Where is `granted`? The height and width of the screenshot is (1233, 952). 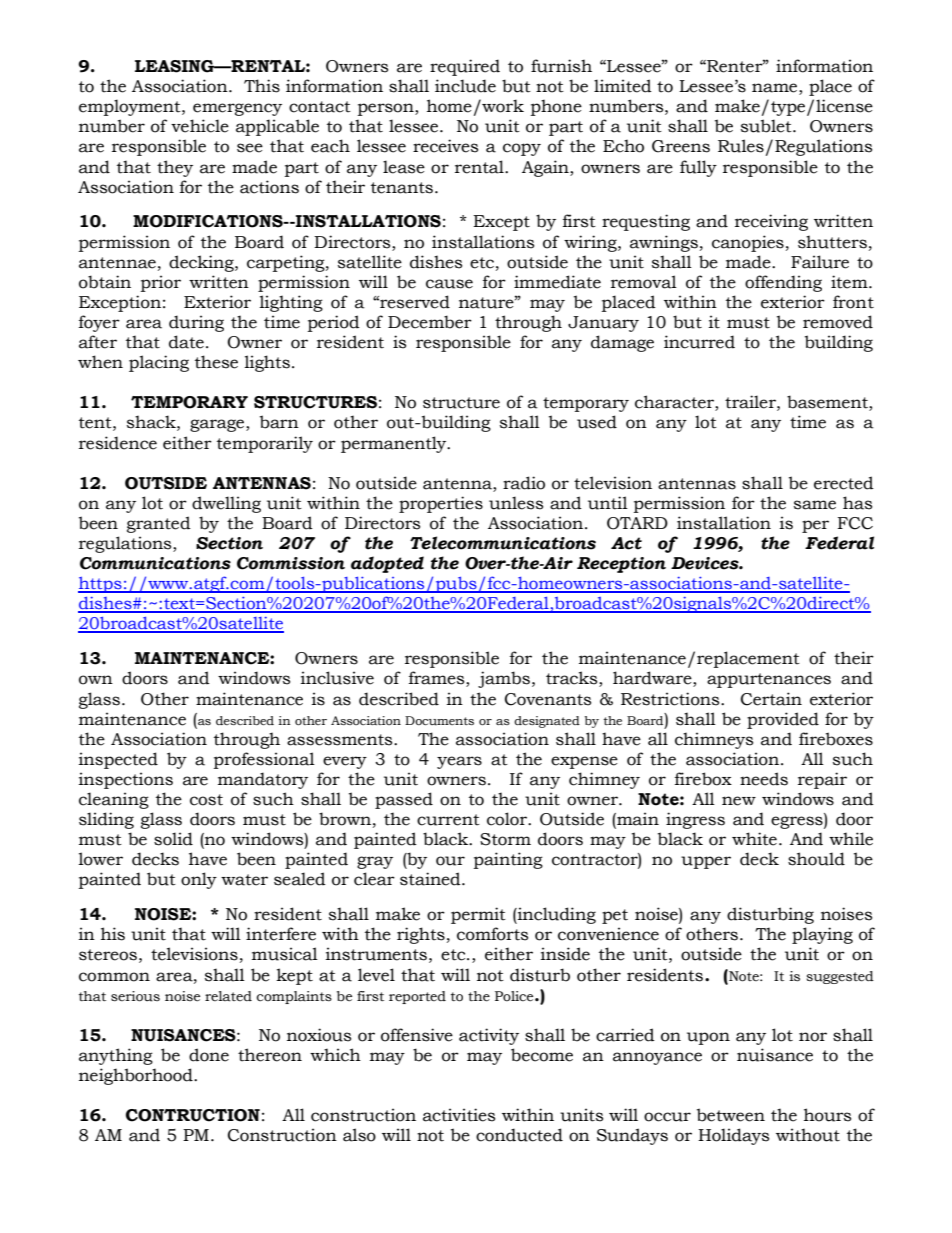 granted is located at coordinates (159, 524).
